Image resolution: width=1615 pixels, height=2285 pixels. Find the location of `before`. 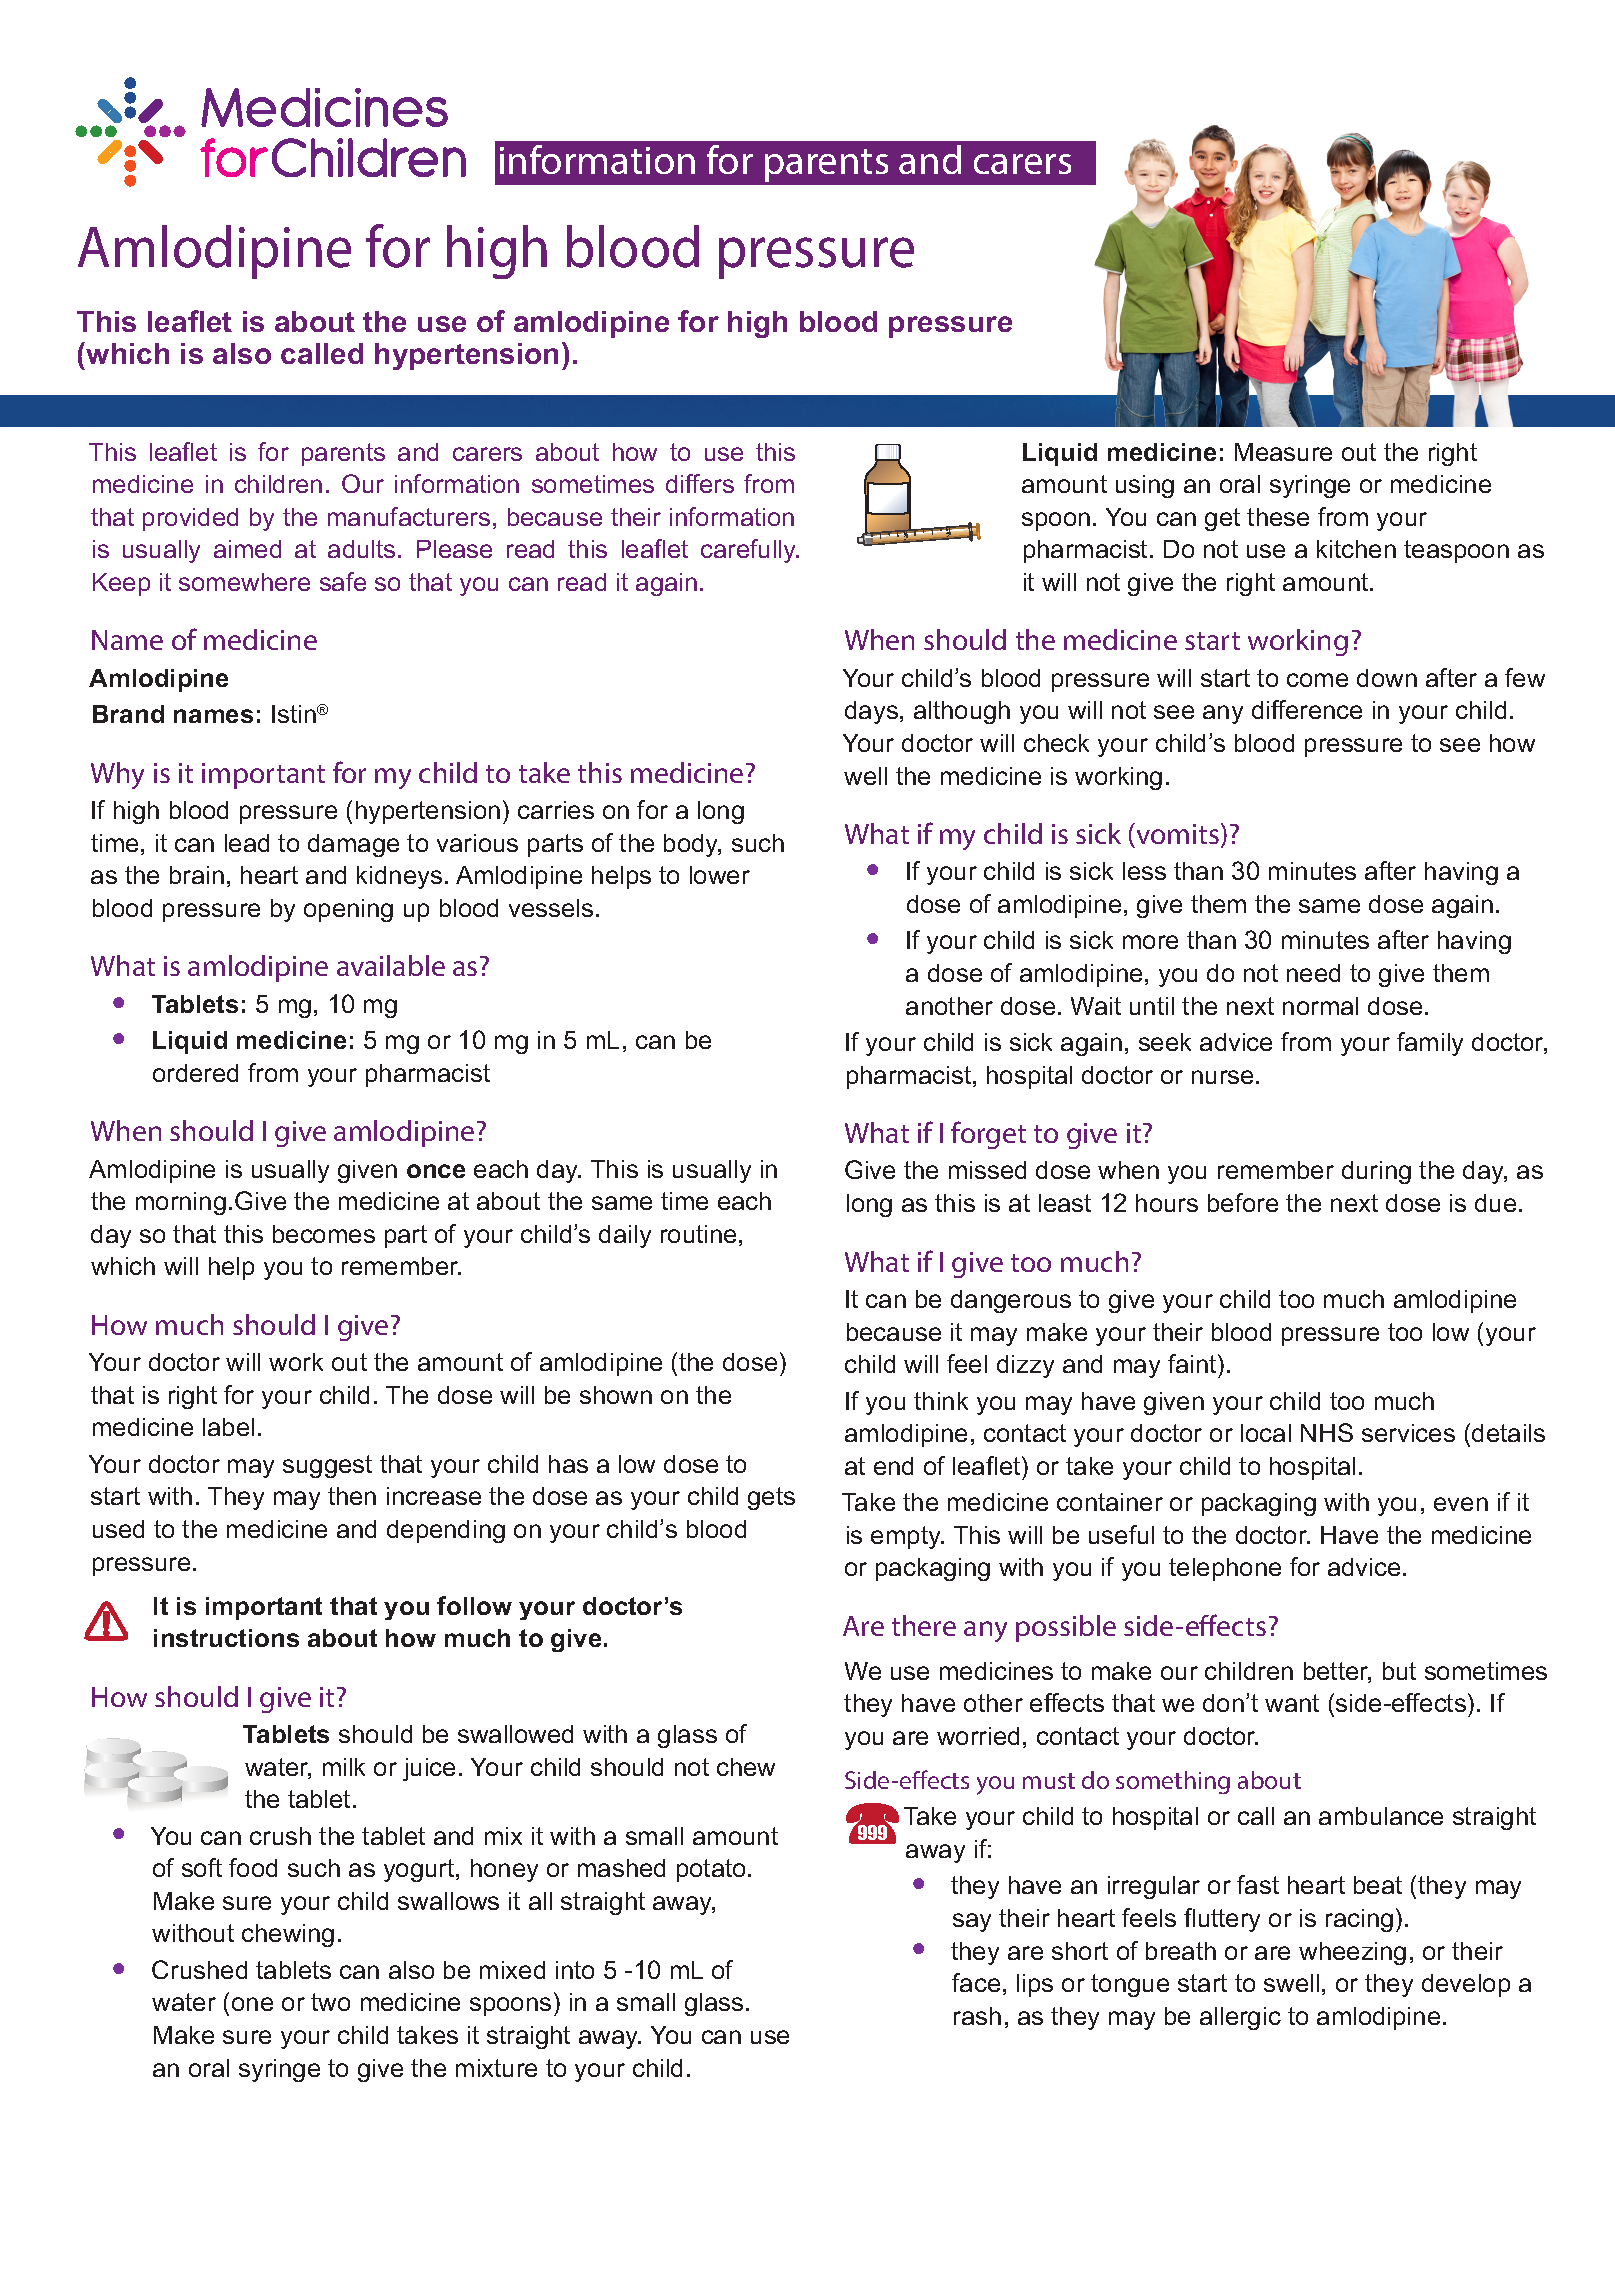

before is located at coordinates (1243, 1202).
